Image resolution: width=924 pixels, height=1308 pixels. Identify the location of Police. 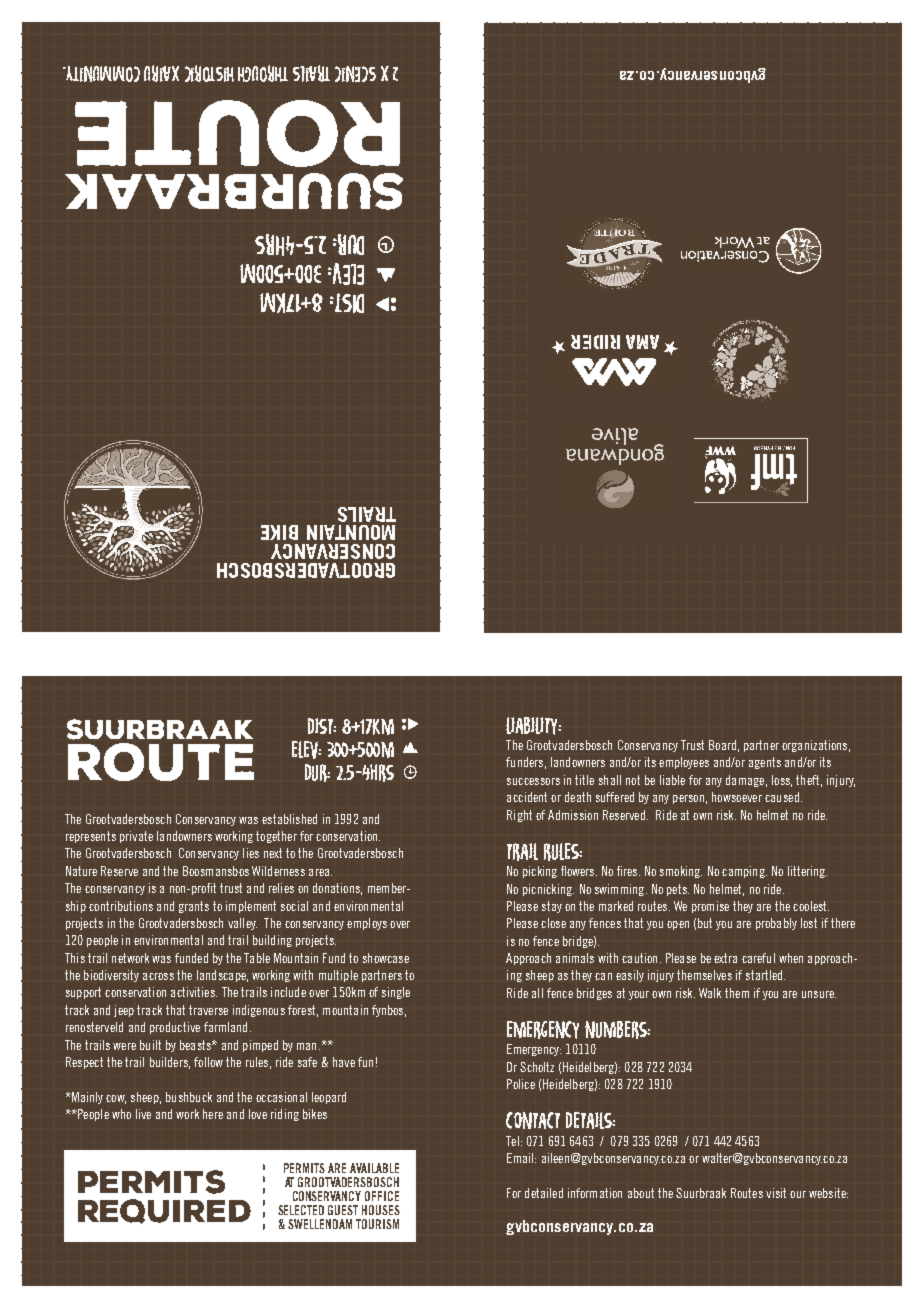
(521, 1084).
